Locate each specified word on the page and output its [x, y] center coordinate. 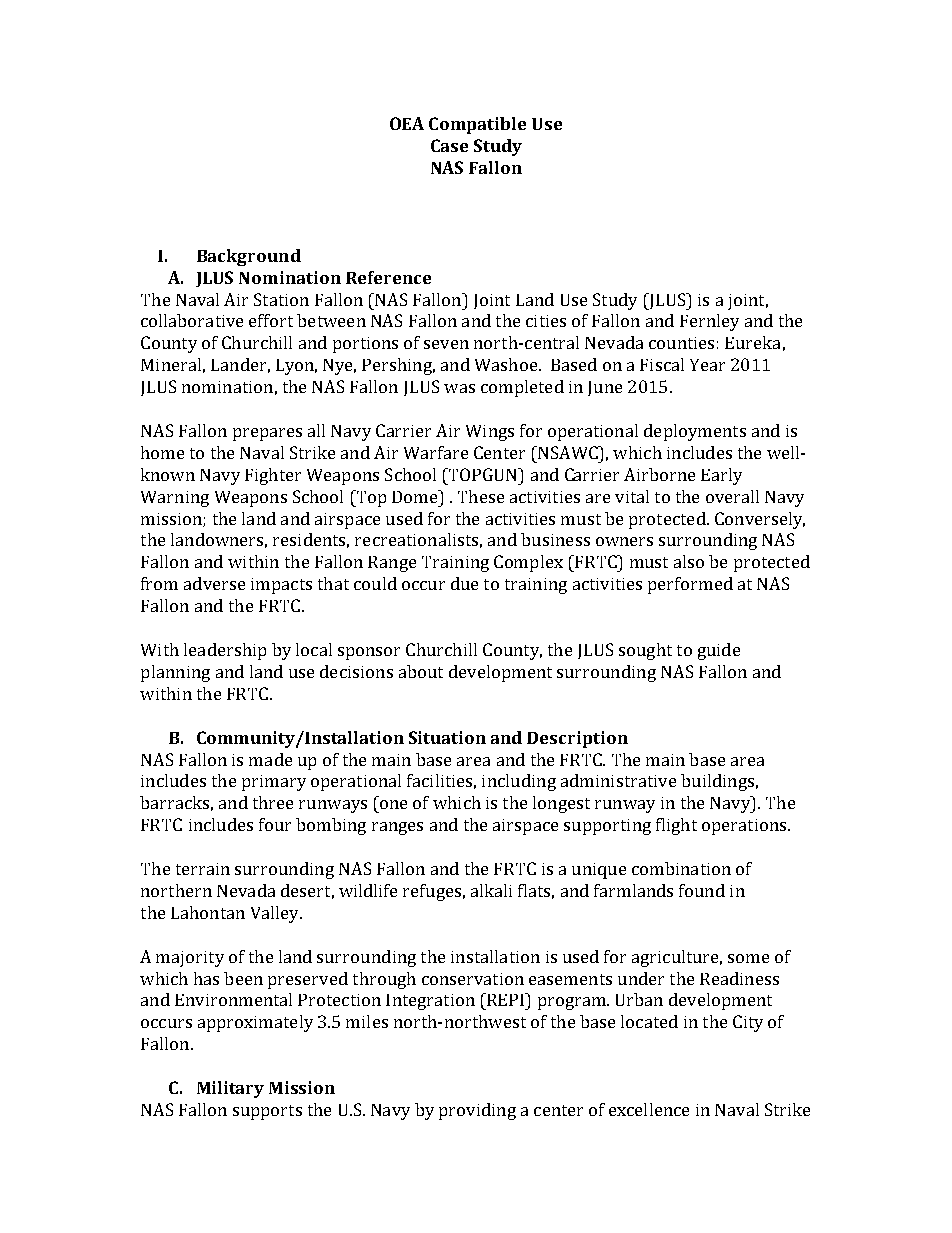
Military [230, 1089]
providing [477, 1111]
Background [249, 257]
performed [690, 585]
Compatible [477, 125]
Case [449, 145]
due [464, 583]
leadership [225, 651]
